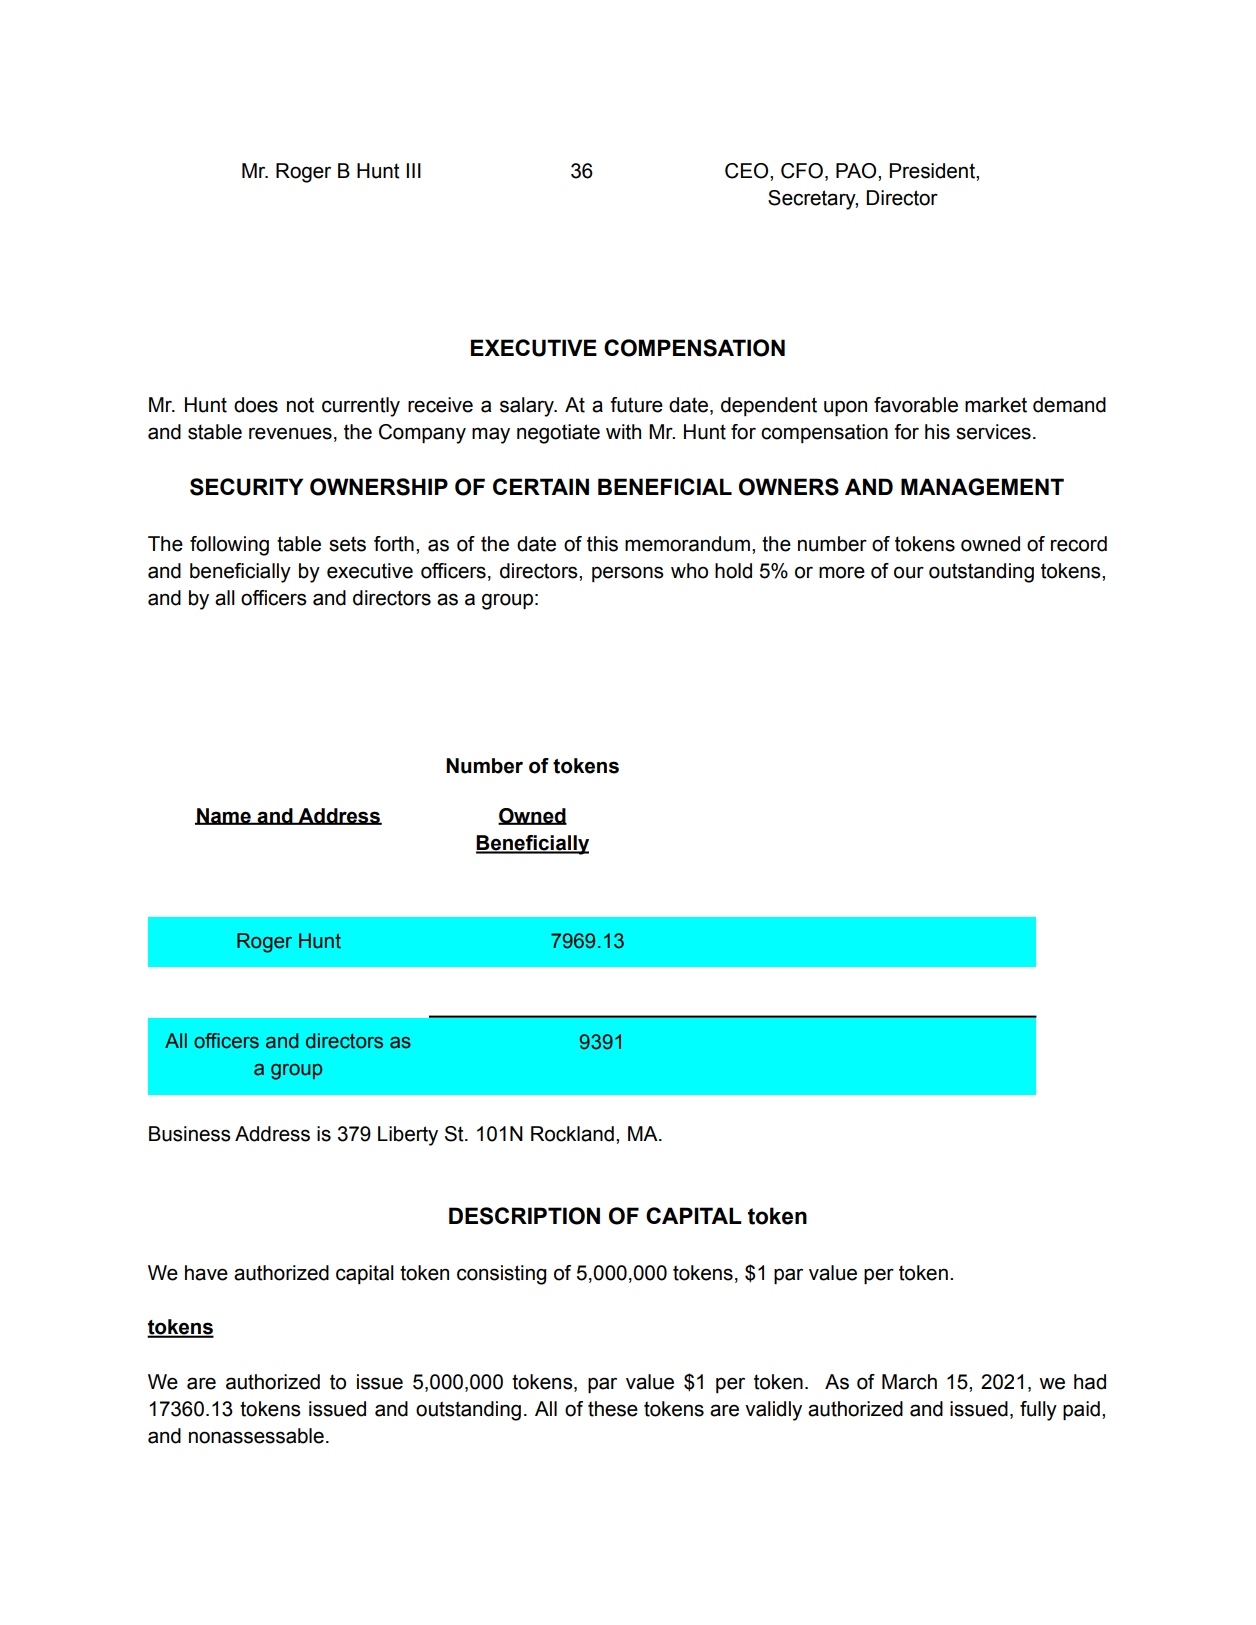 The width and height of the document is (1256, 1625). Describe the element at coordinates (933, 171) in the document. I see `President` at that location.
